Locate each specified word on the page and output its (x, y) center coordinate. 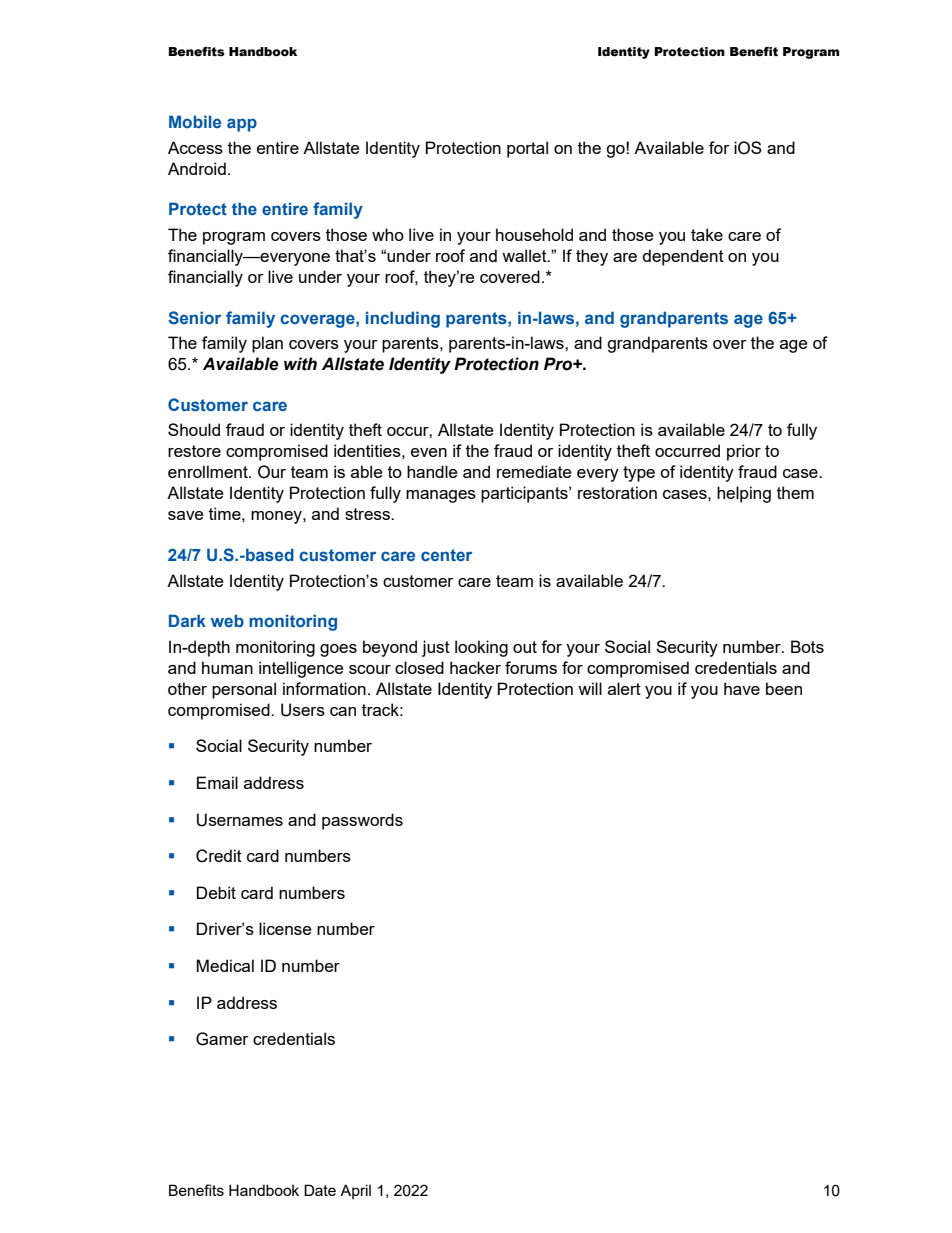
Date (320, 1190)
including (403, 319)
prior (744, 452)
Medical (225, 965)
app (242, 125)
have (742, 688)
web (227, 620)
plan (267, 344)
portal (527, 149)
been (784, 688)
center (446, 555)
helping (744, 494)
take (707, 234)
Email (217, 782)
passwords (362, 821)
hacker (475, 667)
